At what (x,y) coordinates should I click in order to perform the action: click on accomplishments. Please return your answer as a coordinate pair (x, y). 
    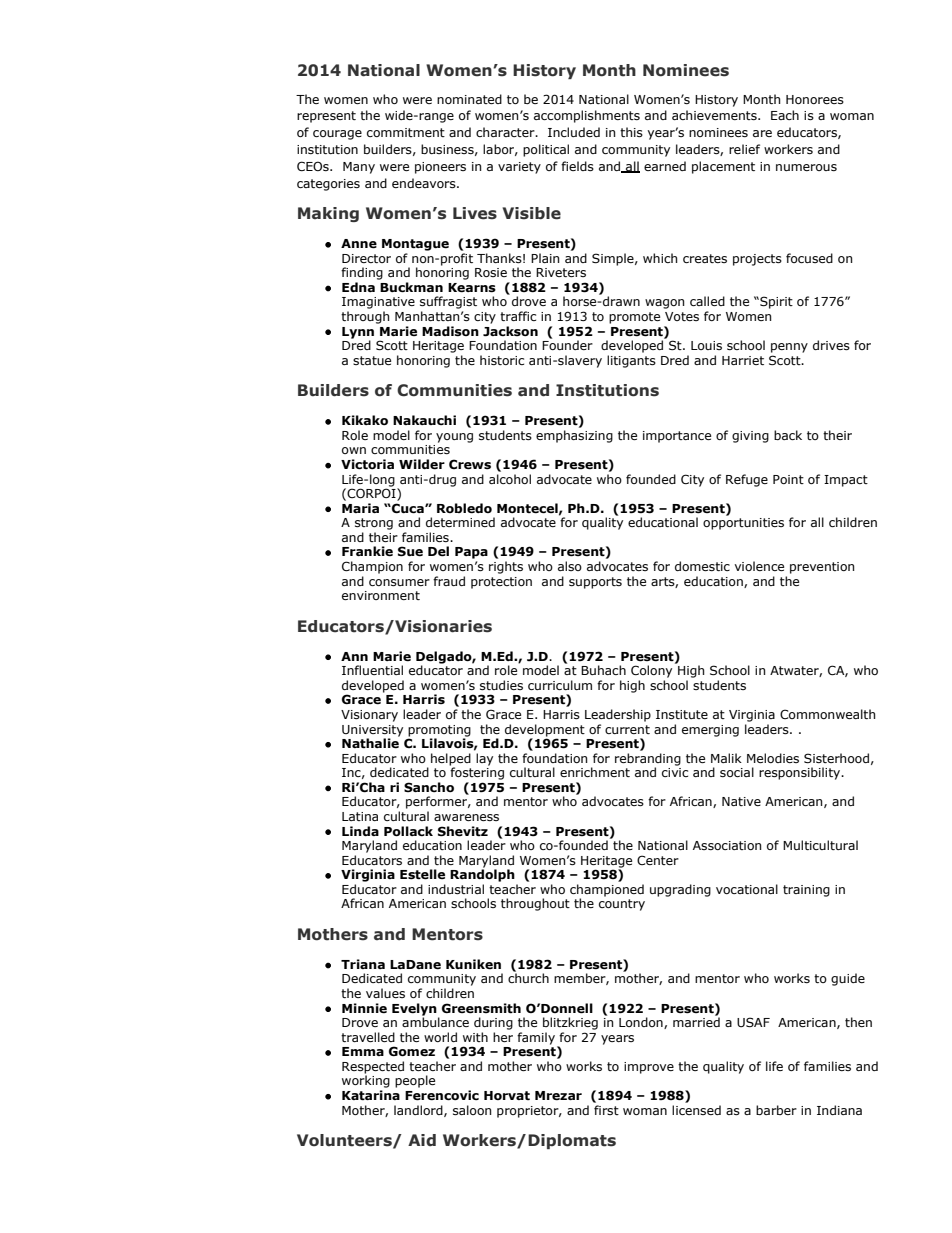
    Looking at the image, I should click on (587, 116).
